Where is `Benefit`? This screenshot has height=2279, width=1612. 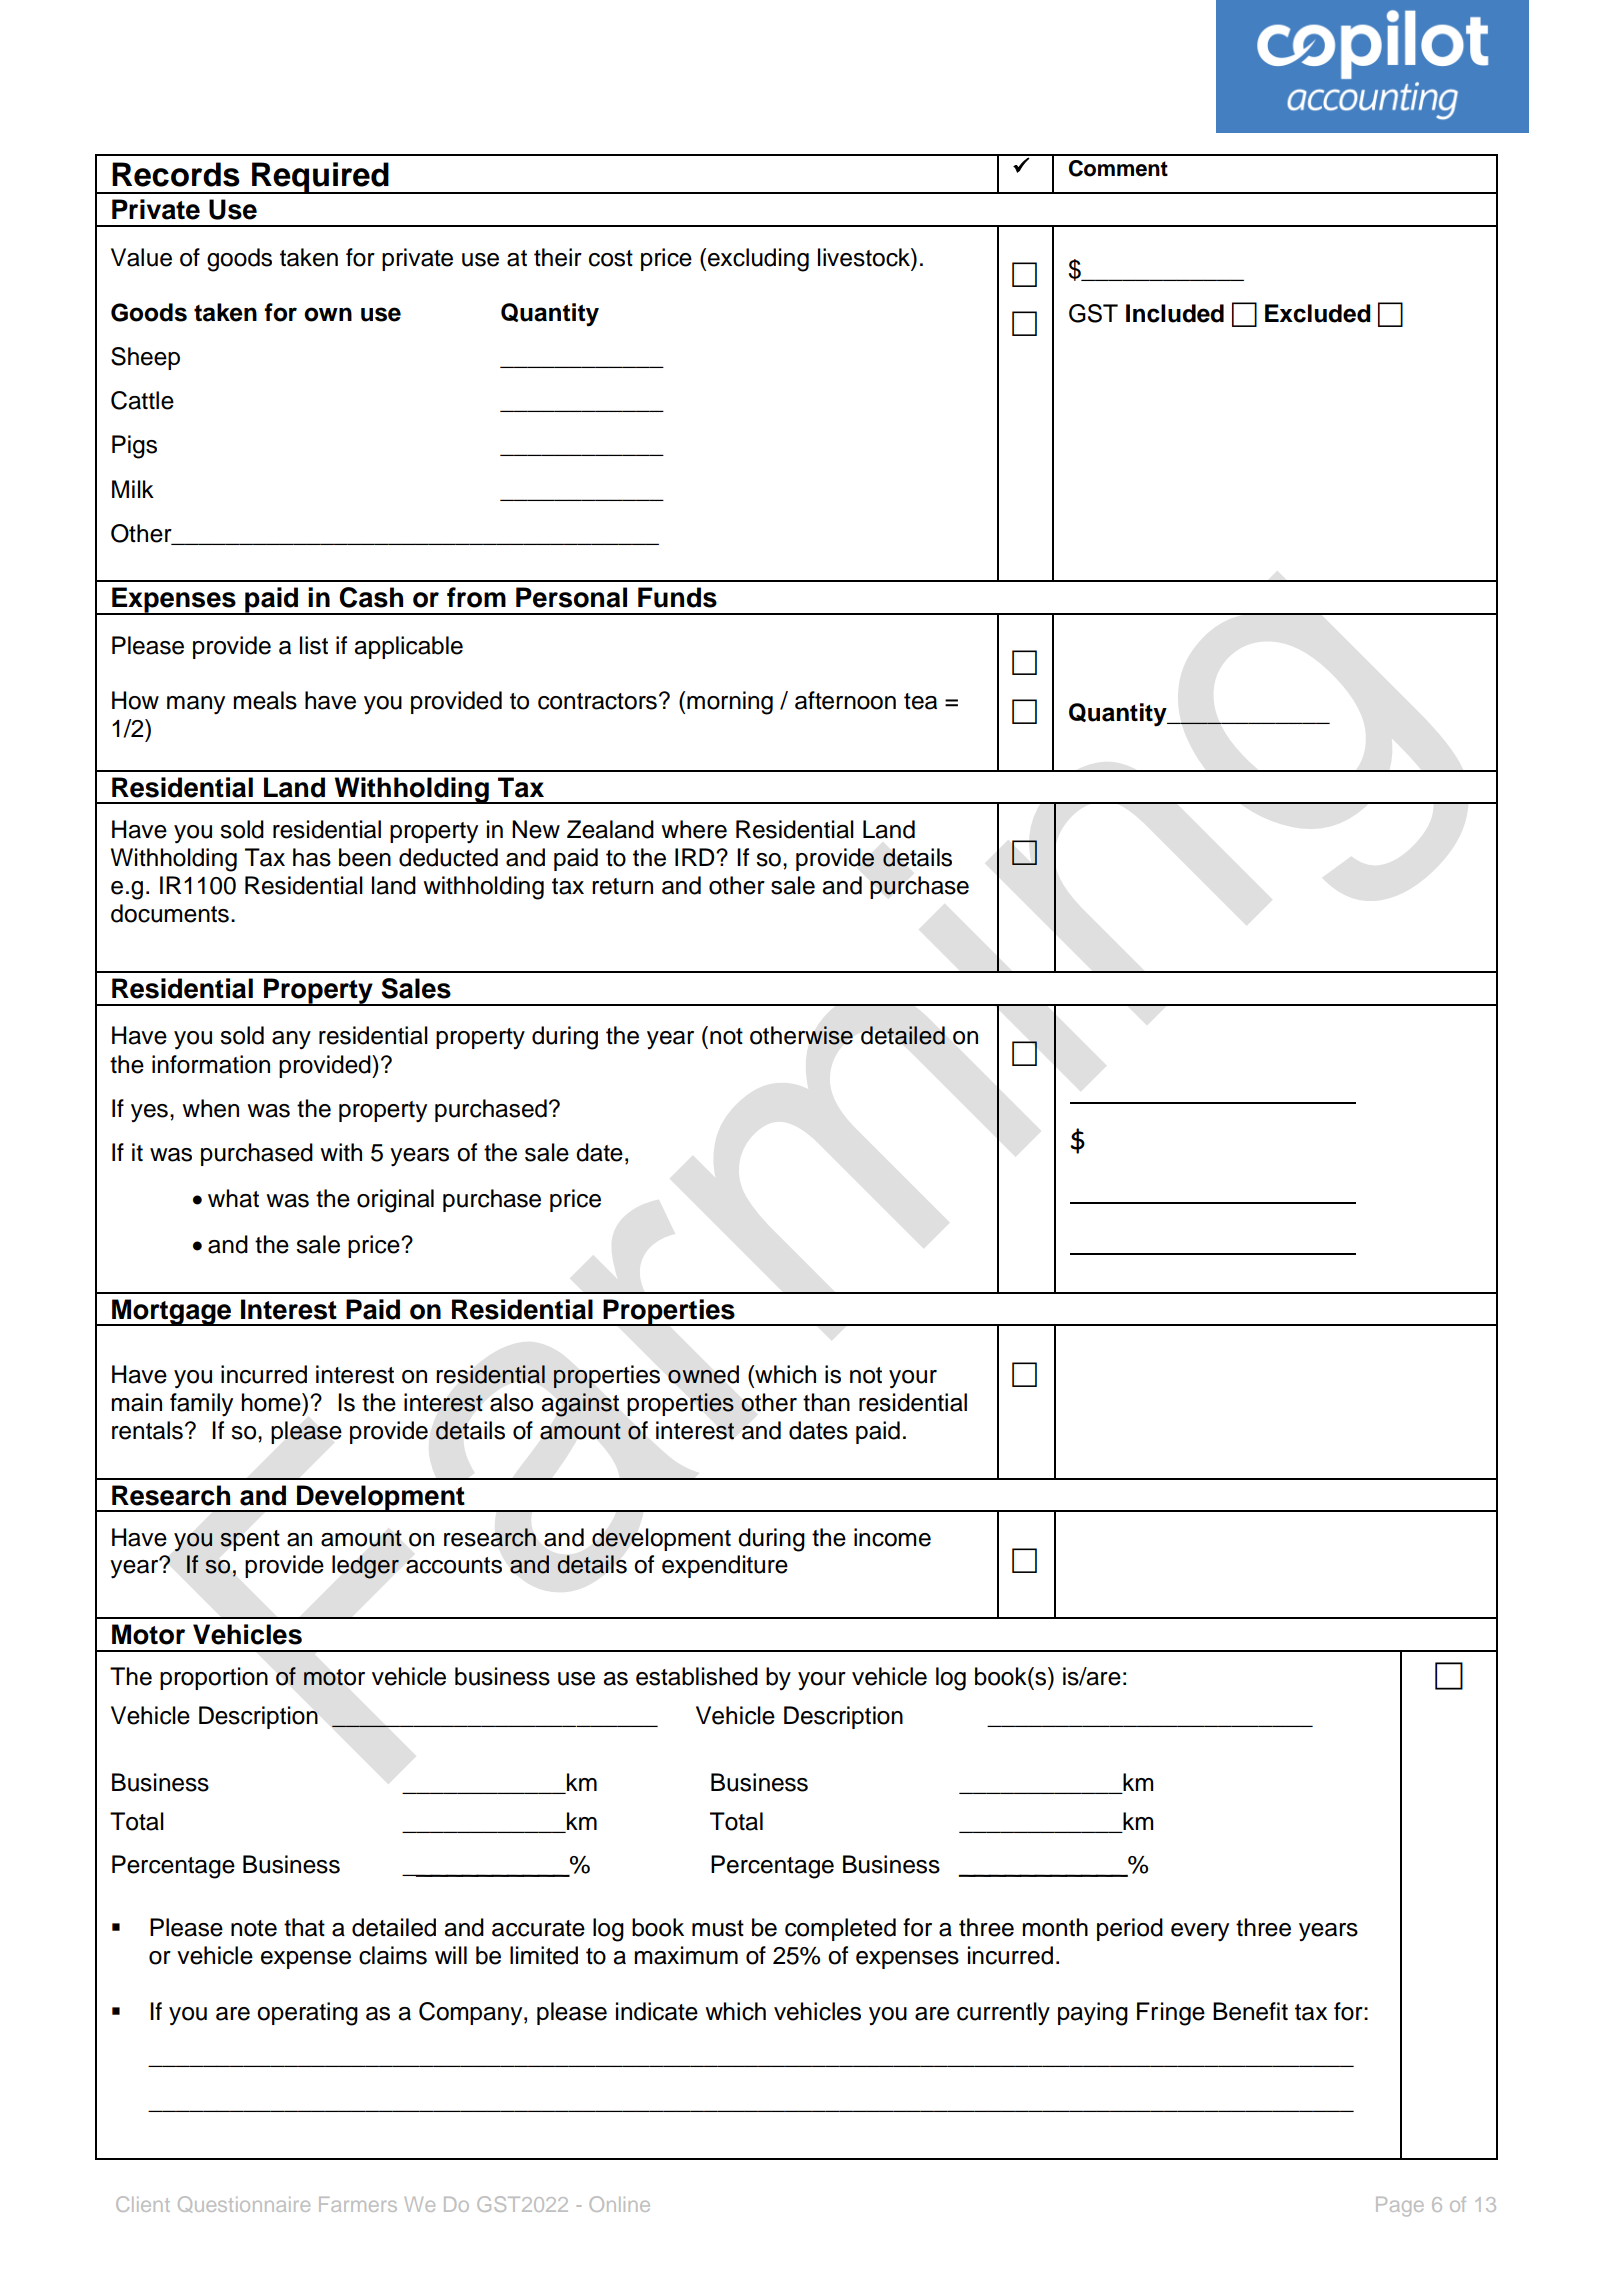
Benefit is located at coordinates (1250, 2011).
